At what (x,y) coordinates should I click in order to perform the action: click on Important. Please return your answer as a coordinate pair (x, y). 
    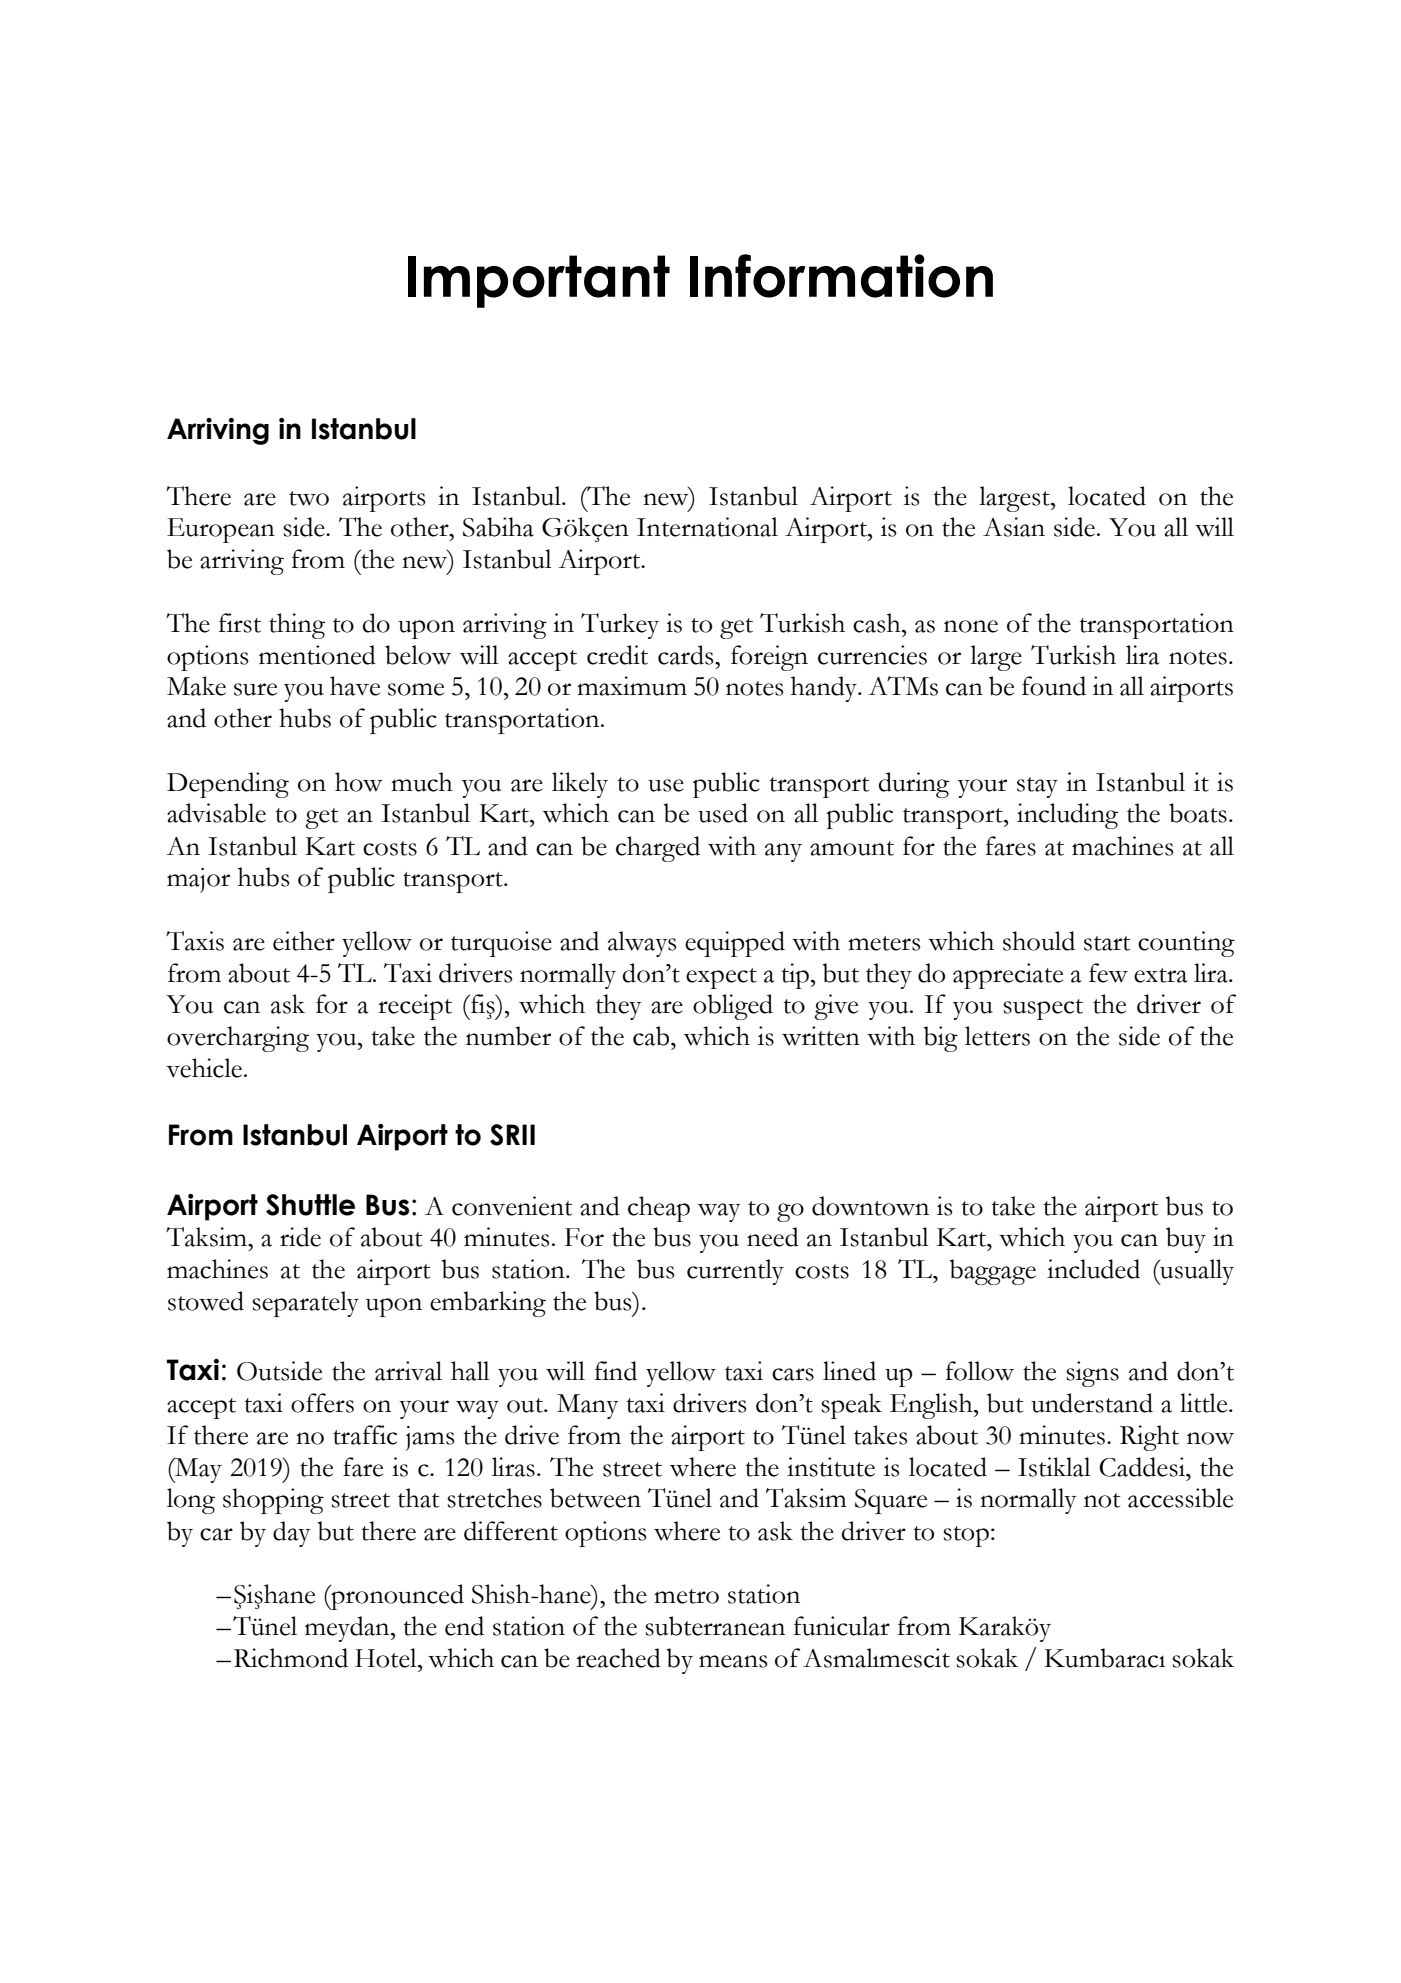
    Looking at the image, I should click on (539, 281).
